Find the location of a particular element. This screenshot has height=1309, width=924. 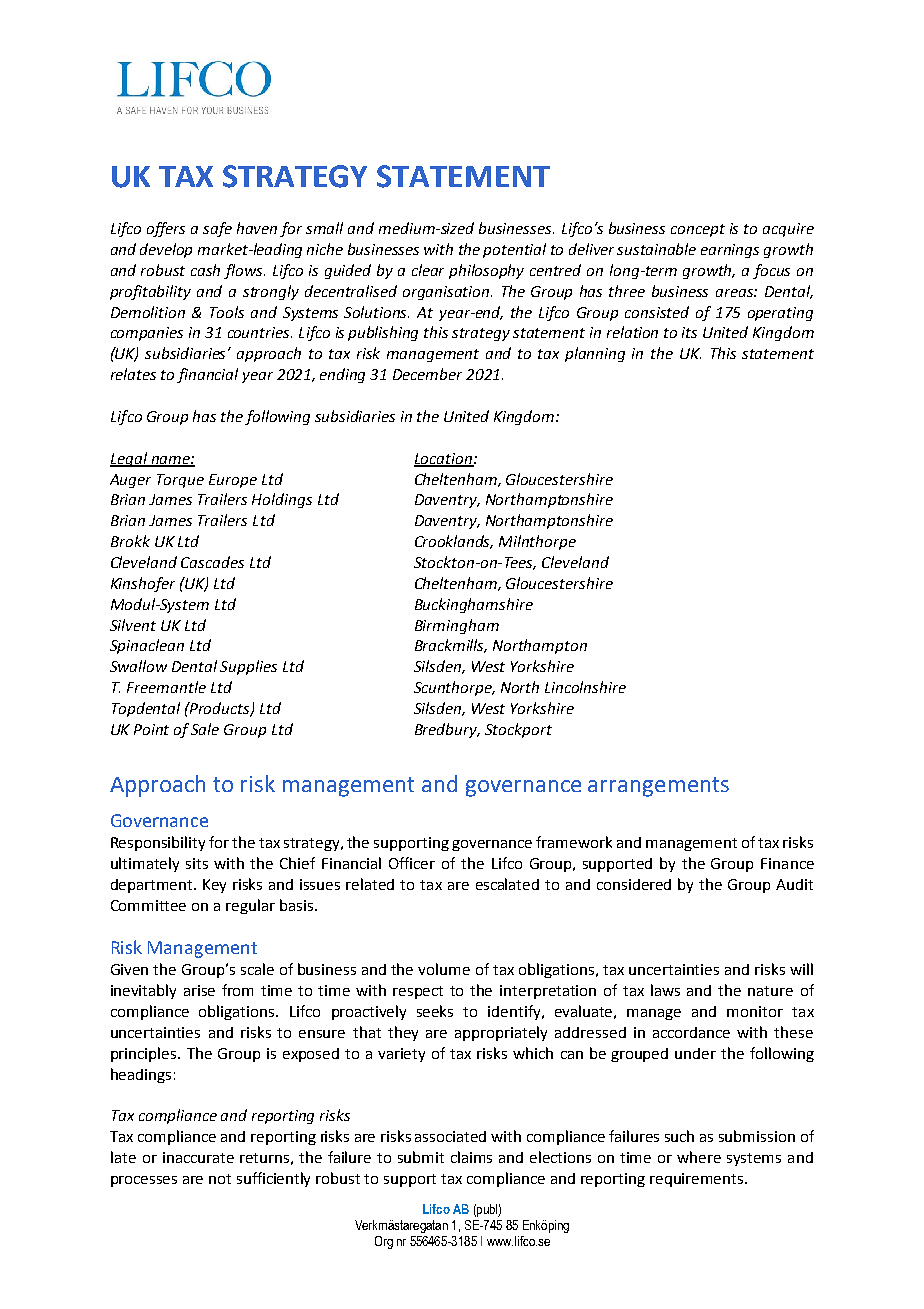

Lincolnshire is located at coordinates (585, 687).
